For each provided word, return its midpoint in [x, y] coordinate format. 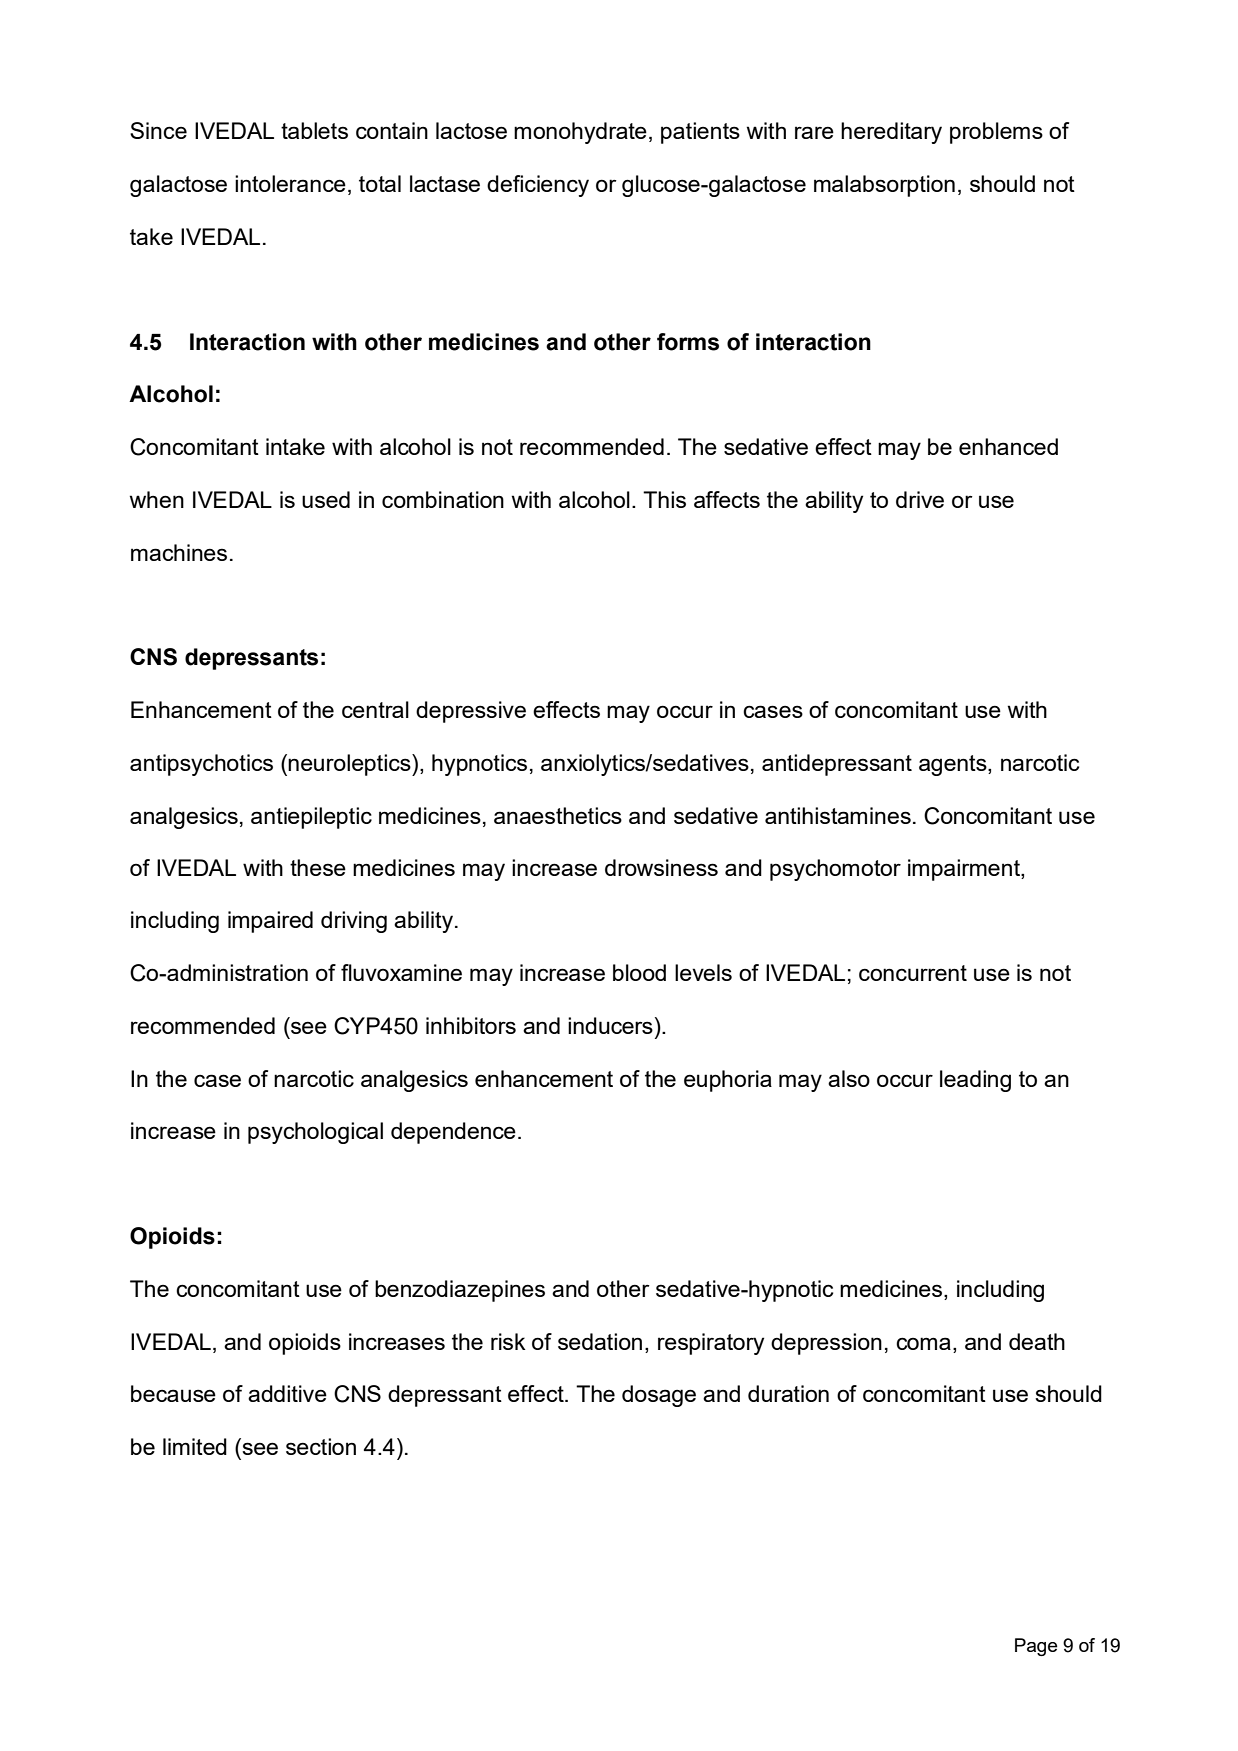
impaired [270, 922]
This [664, 499]
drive [920, 499]
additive [287, 1393]
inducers [610, 1025]
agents [954, 765]
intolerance [290, 183]
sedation [600, 1341]
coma [923, 1343]
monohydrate [580, 133]
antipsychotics [201, 765]
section [321, 1446]
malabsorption [884, 186]
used [326, 499]
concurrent [913, 973]
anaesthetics [558, 815]
